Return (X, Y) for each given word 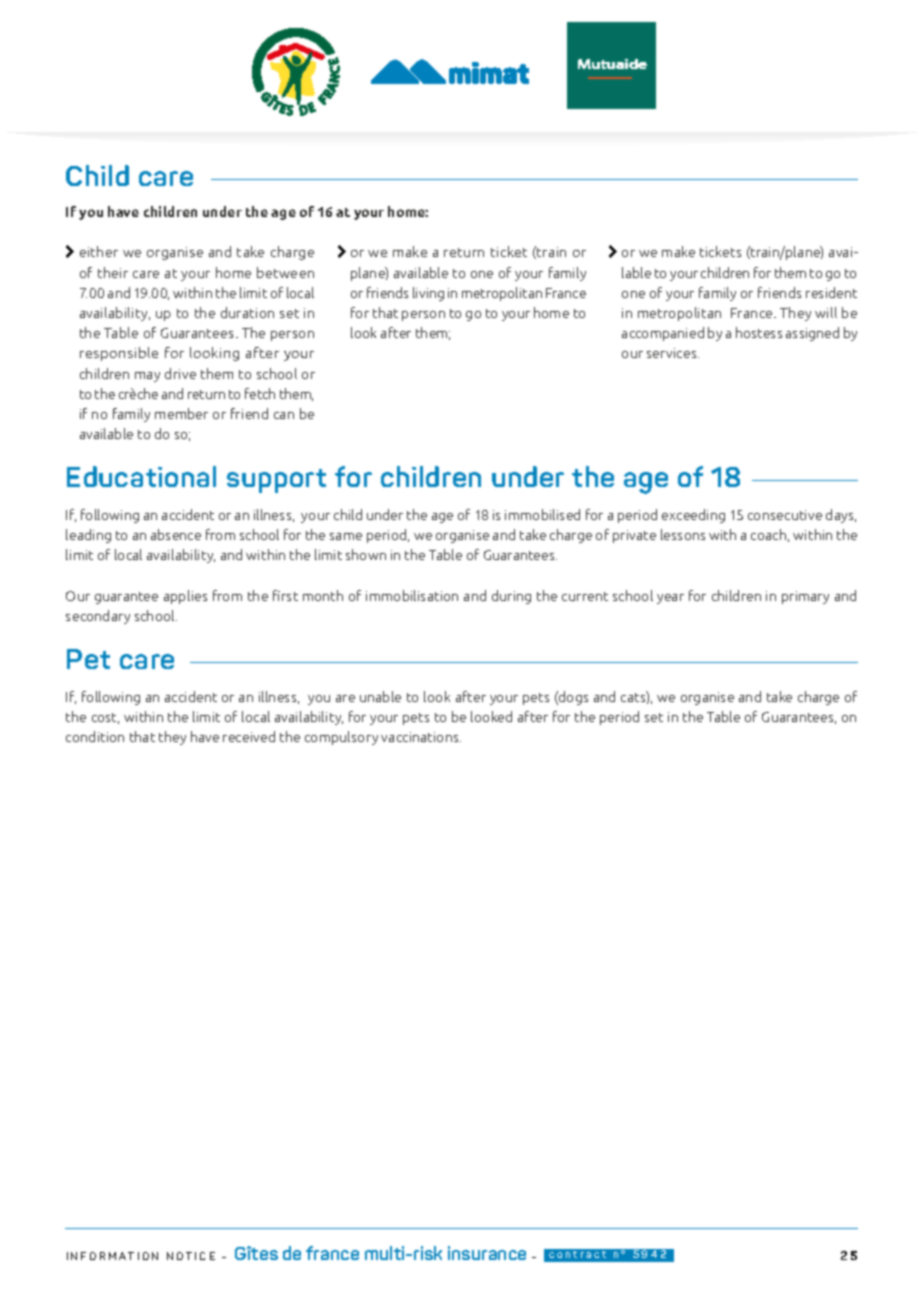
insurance (487, 1253)
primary (805, 597)
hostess (759, 332)
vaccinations (421, 737)
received (249, 736)
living (428, 294)
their (113, 272)
